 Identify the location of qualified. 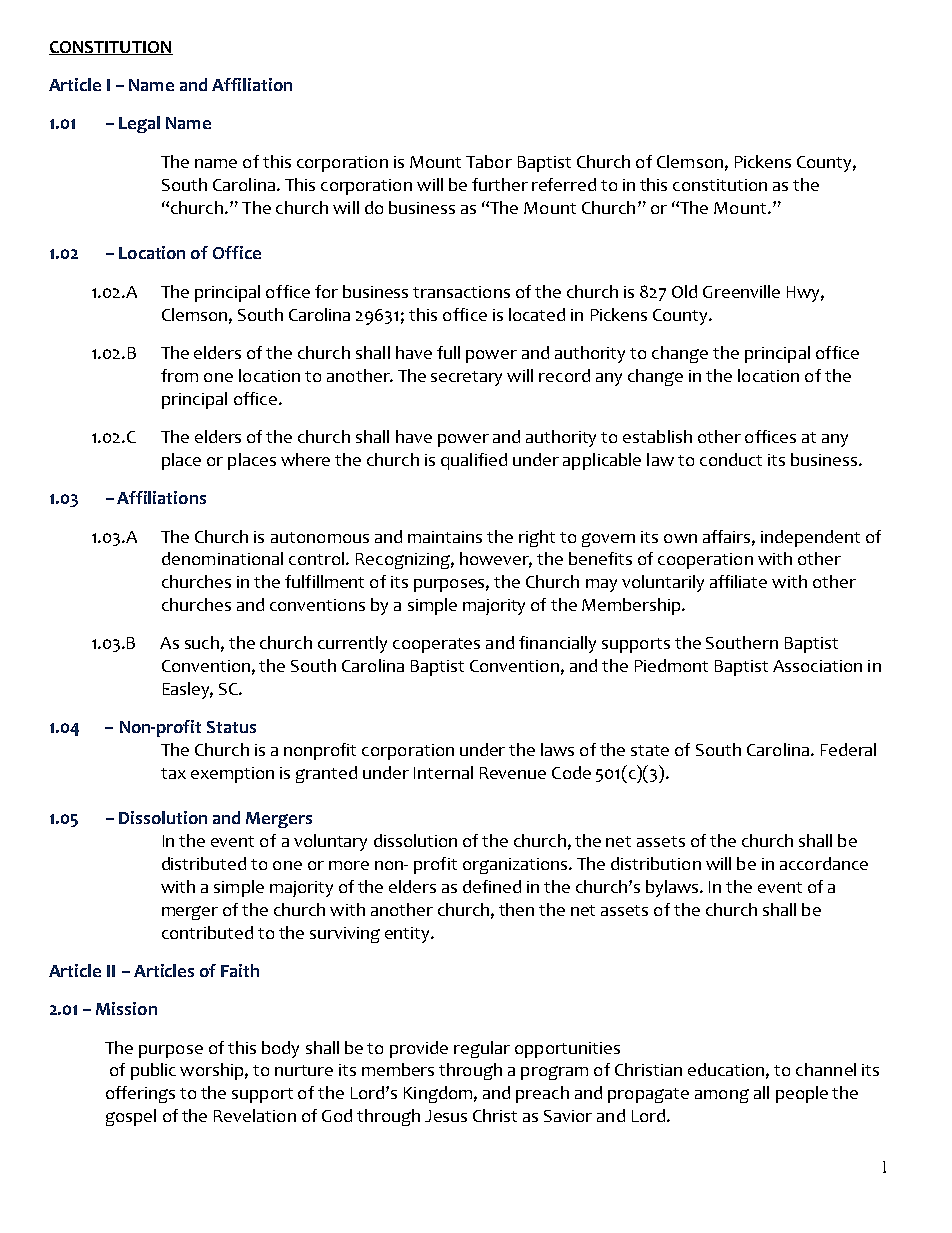
(474, 461).
